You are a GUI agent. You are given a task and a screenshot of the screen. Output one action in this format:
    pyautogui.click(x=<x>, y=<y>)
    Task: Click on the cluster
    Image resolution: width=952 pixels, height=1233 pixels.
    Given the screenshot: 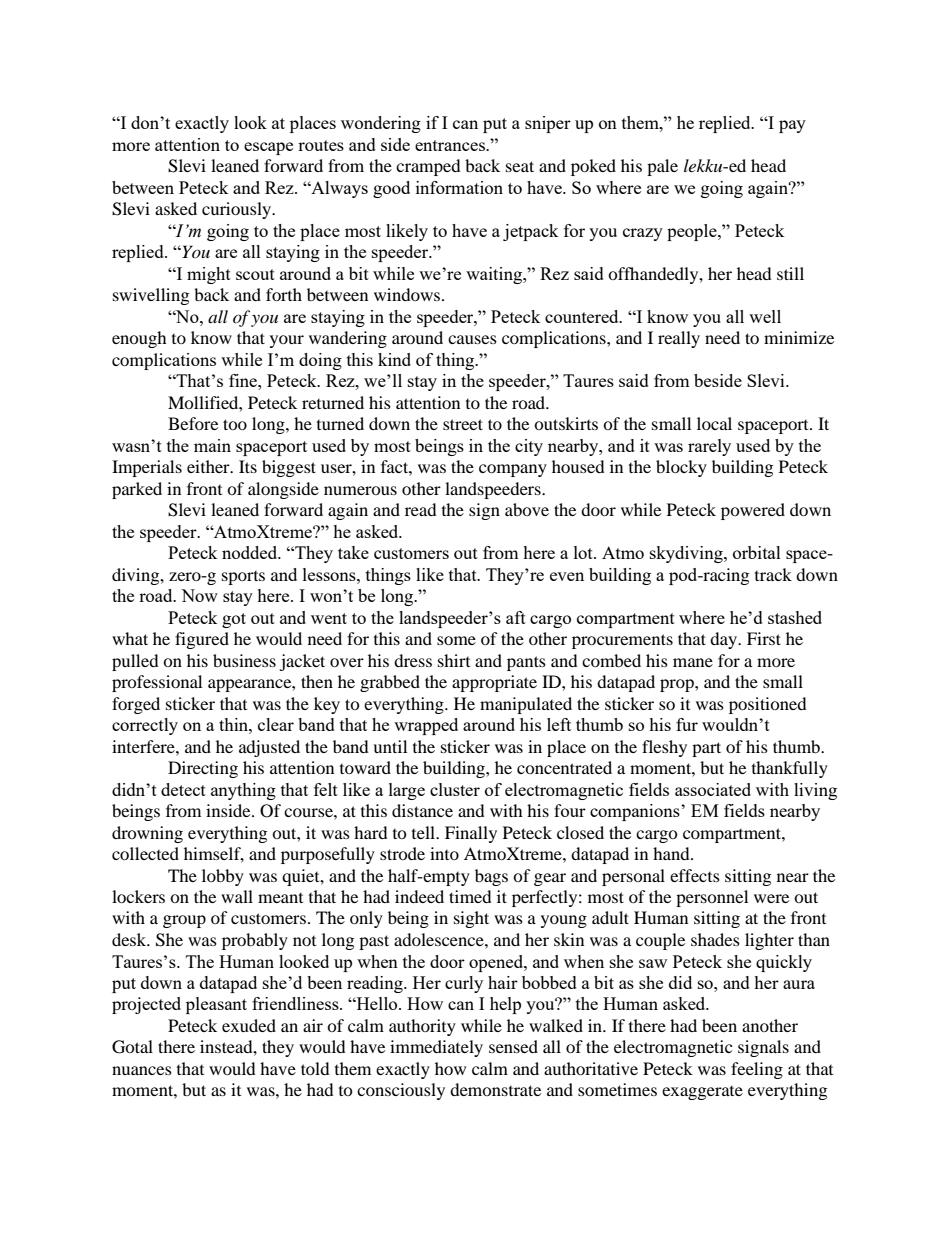 What is the action you would take?
    pyautogui.click(x=455, y=789)
